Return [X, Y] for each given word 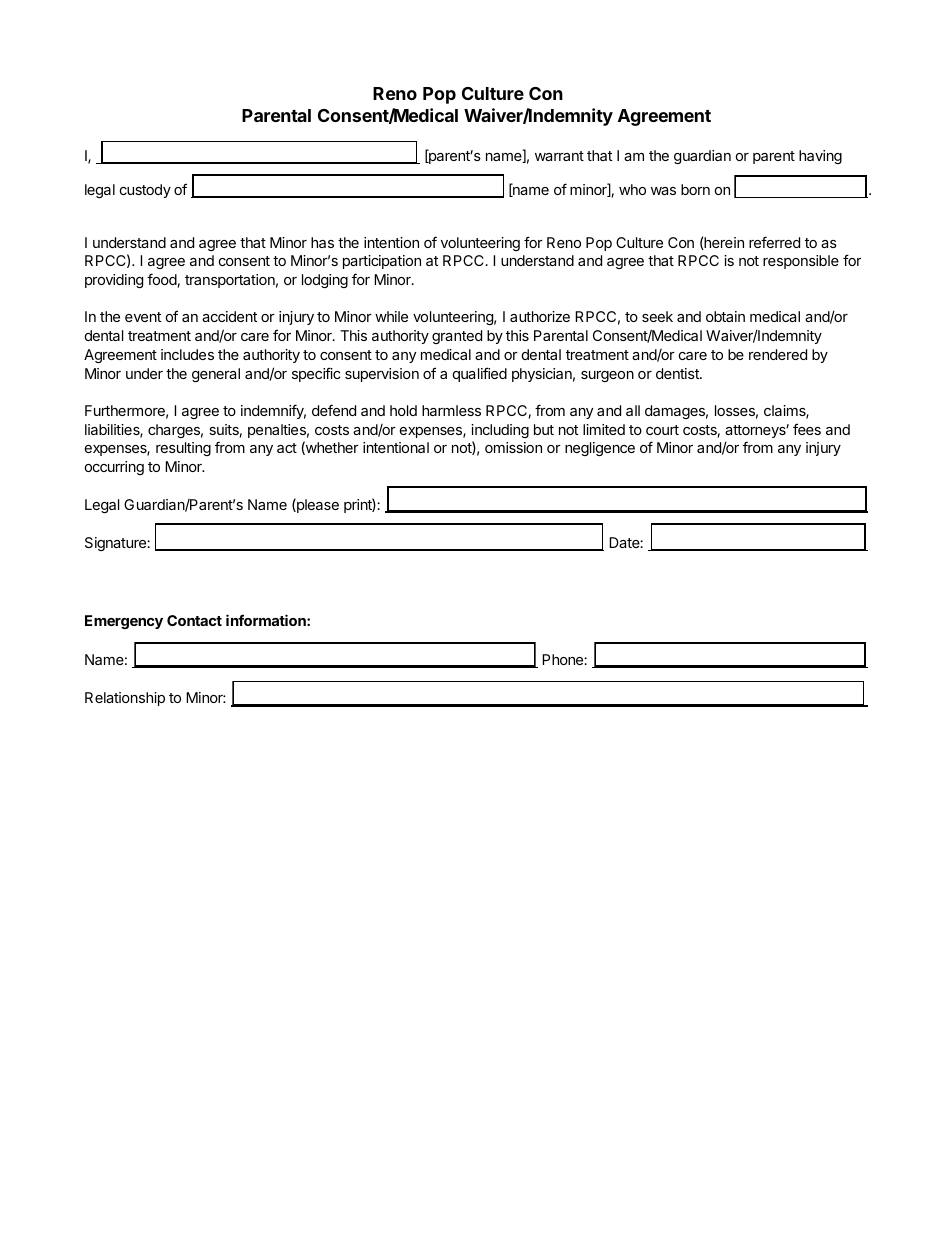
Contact [194, 620]
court [662, 430]
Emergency [124, 622]
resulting [183, 449]
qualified [480, 374]
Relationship [125, 699]
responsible [801, 262]
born [695, 189]
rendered [778, 354]
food [162, 279]
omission [513, 447]
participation [382, 262]
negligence [600, 449]
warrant [559, 156]
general [216, 375]
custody [145, 191]
